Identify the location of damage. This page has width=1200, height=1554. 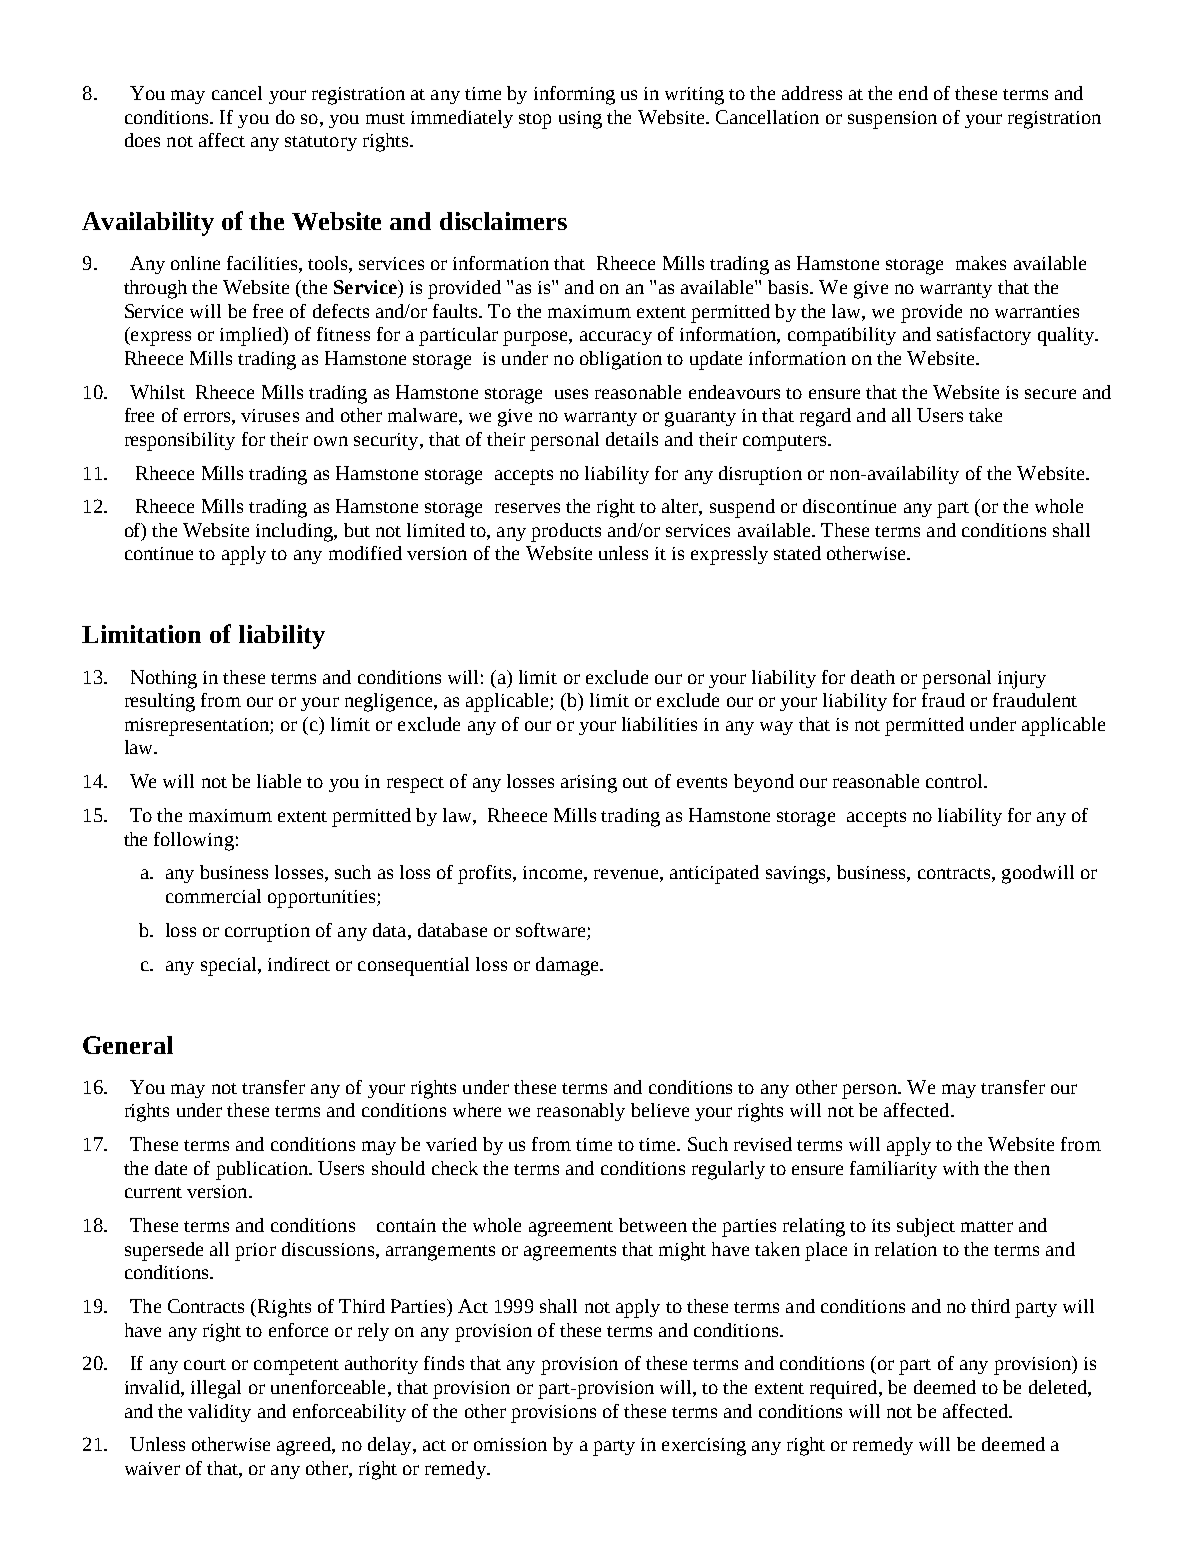
(568, 966).
